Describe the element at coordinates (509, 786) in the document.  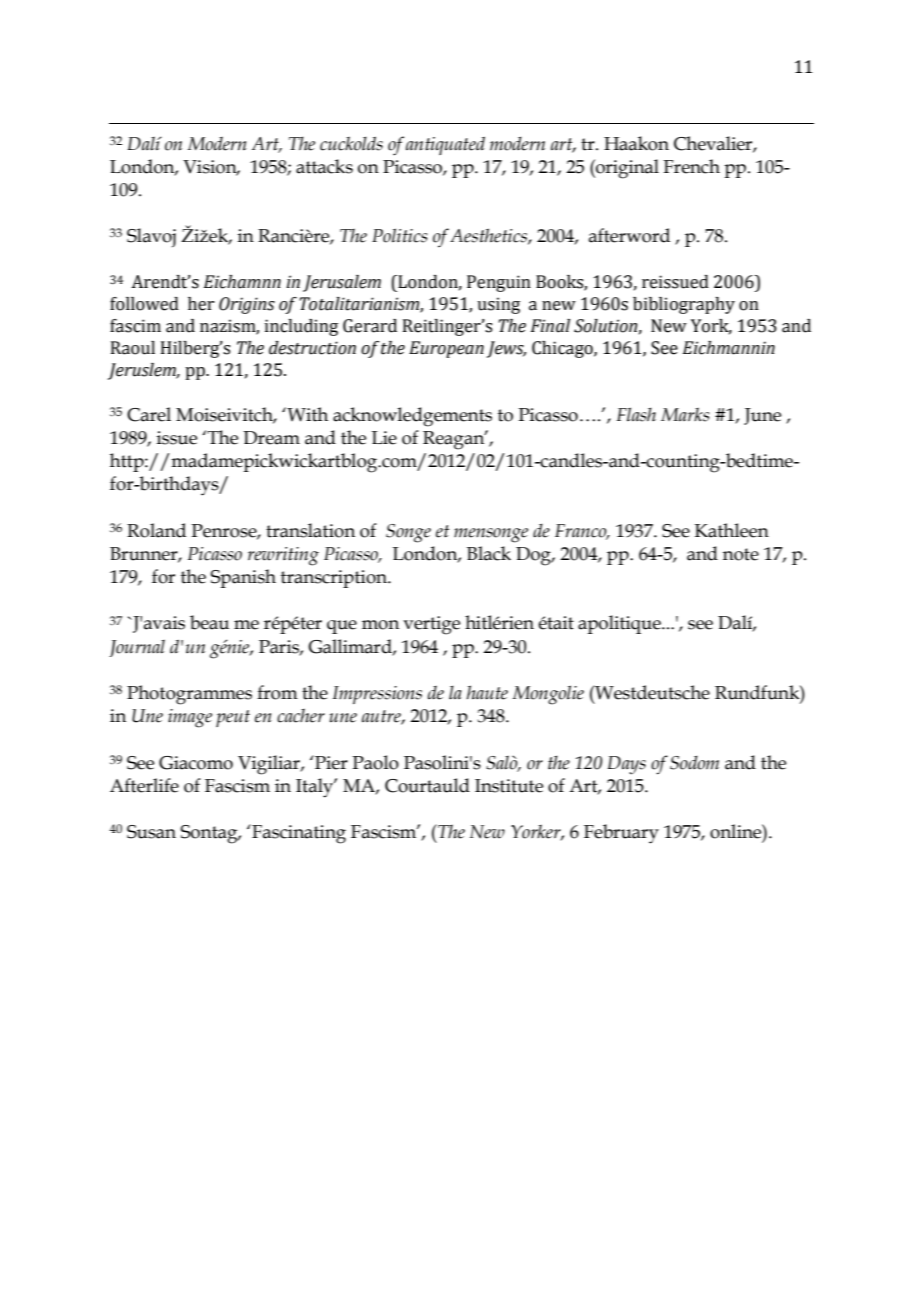
I see `Institute` at that location.
